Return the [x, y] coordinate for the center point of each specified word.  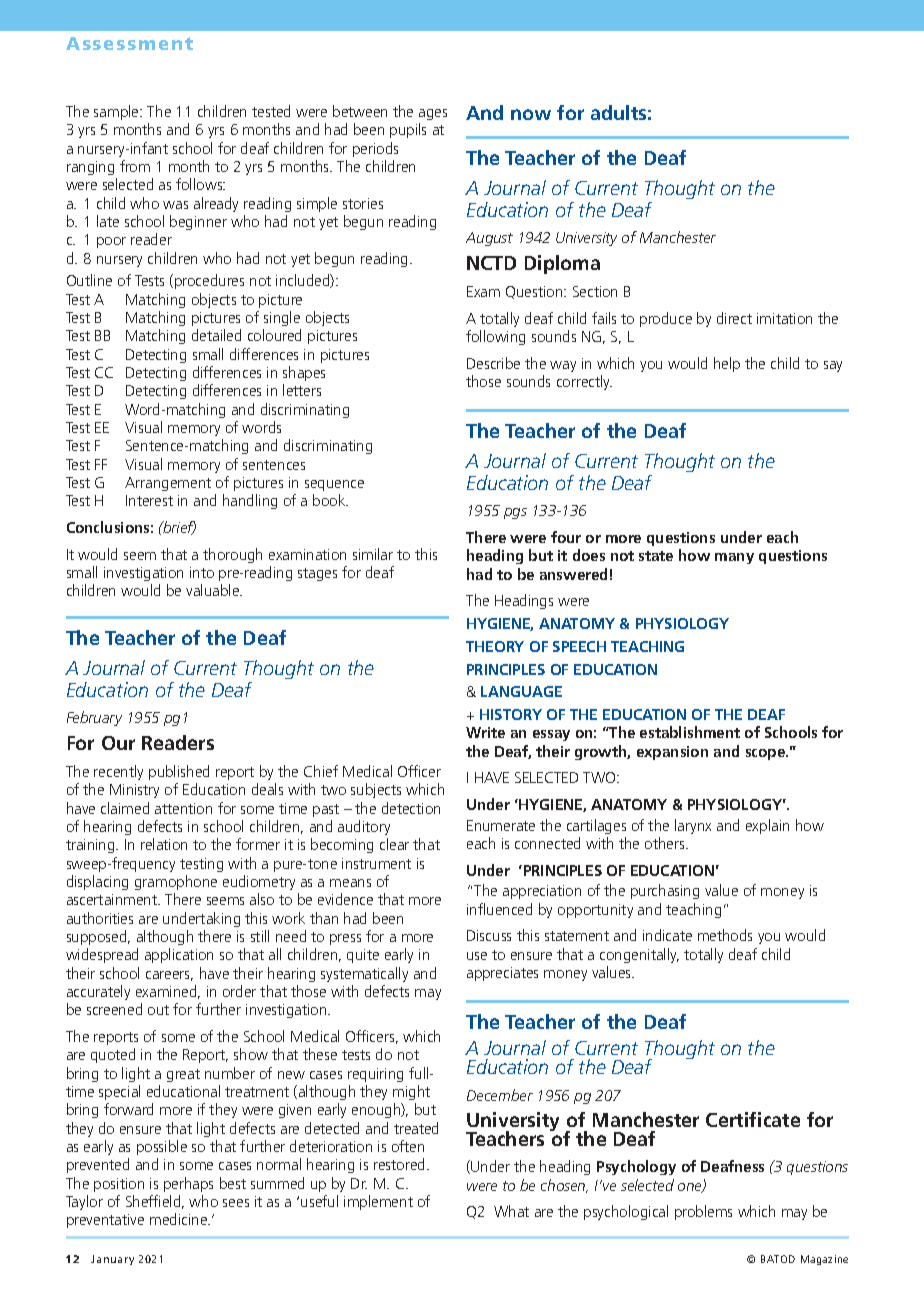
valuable [214, 590]
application [179, 955]
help [727, 364]
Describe [493, 363]
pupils [408, 130]
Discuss [489, 935]
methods [725, 935]
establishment [690, 732]
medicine [180, 1219]
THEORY [495, 646]
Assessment [129, 43]
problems [703, 1212]
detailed [216, 335]
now [531, 114]
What [511, 1211]
